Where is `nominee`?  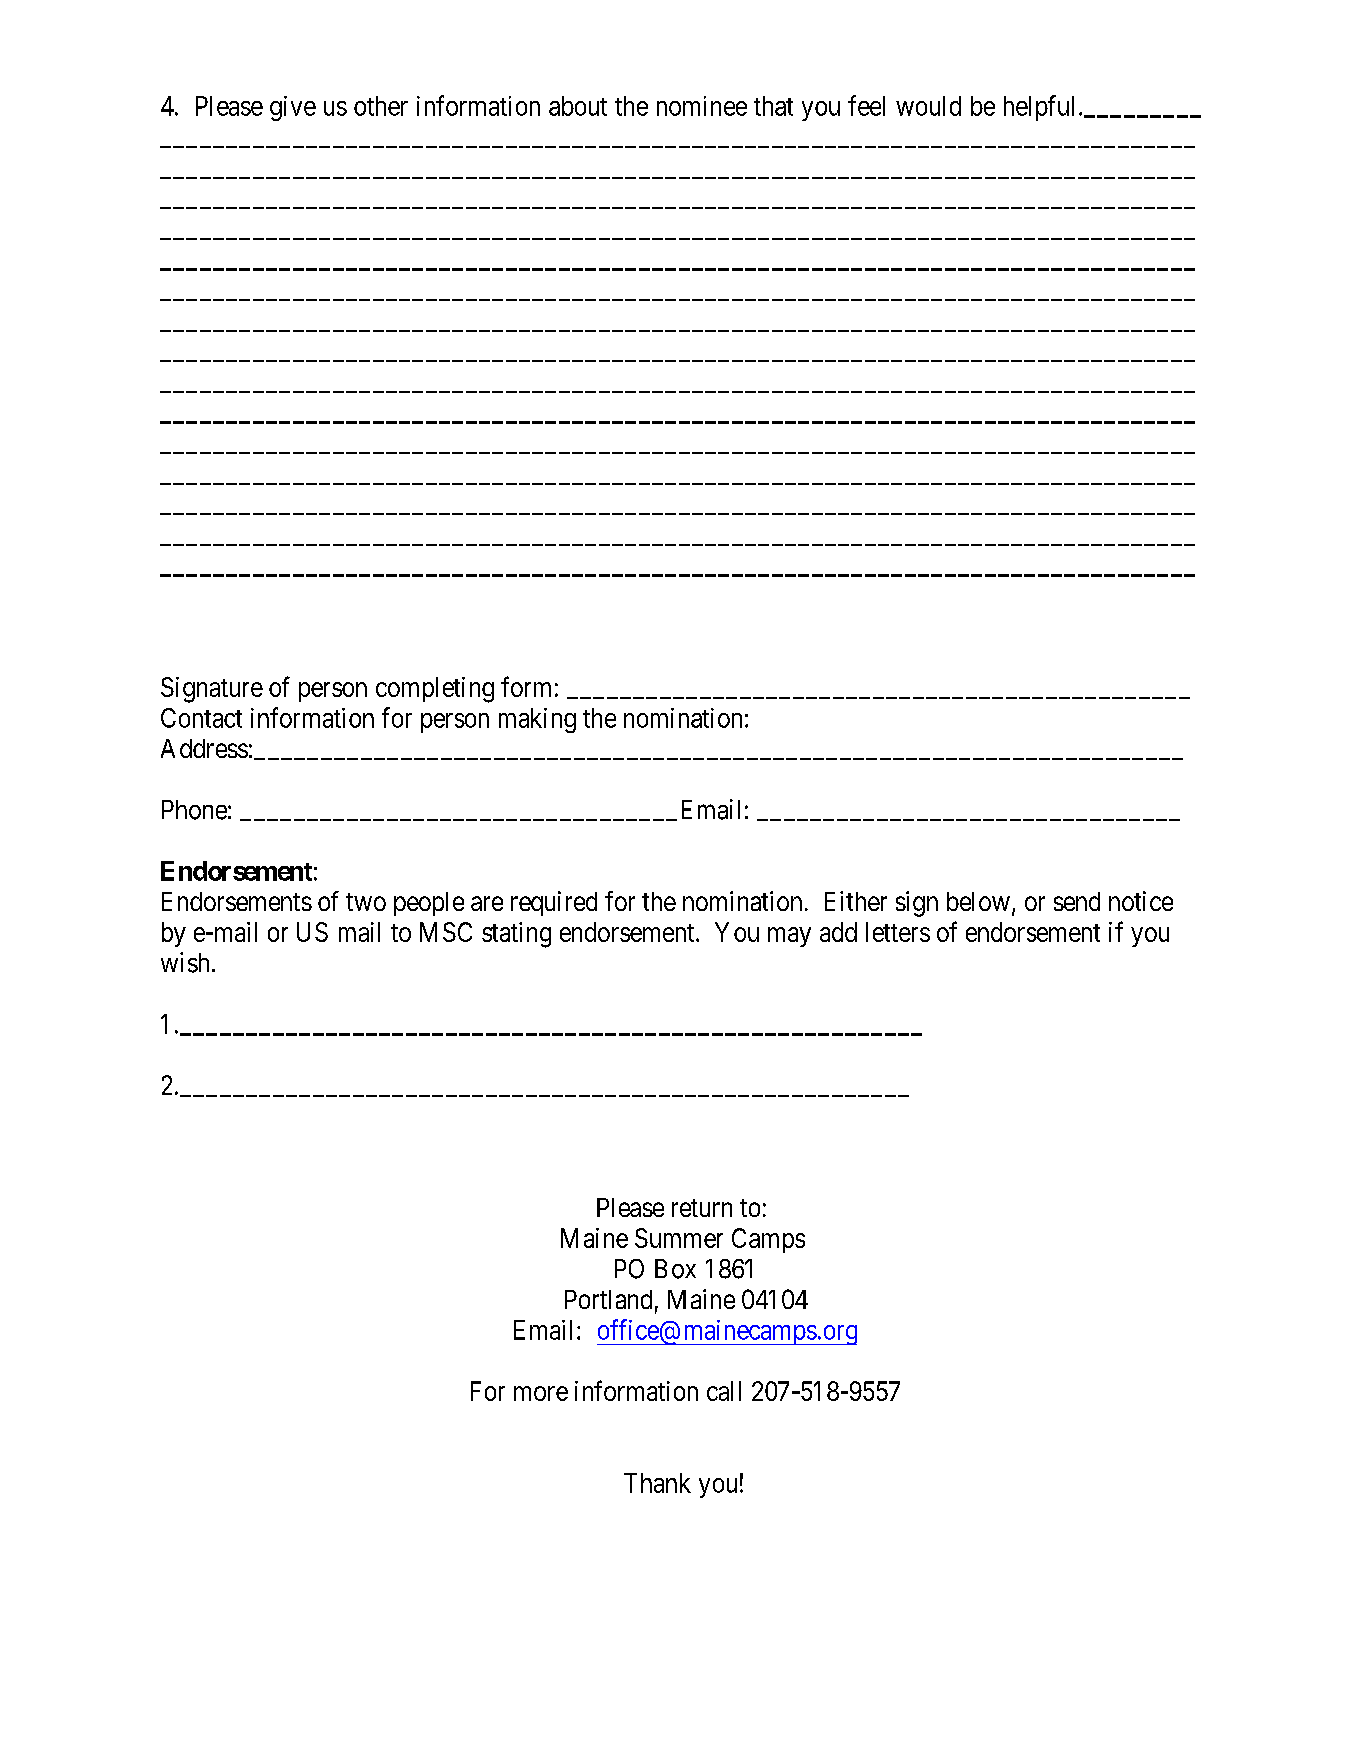
nominee is located at coordinates (702, 106).
